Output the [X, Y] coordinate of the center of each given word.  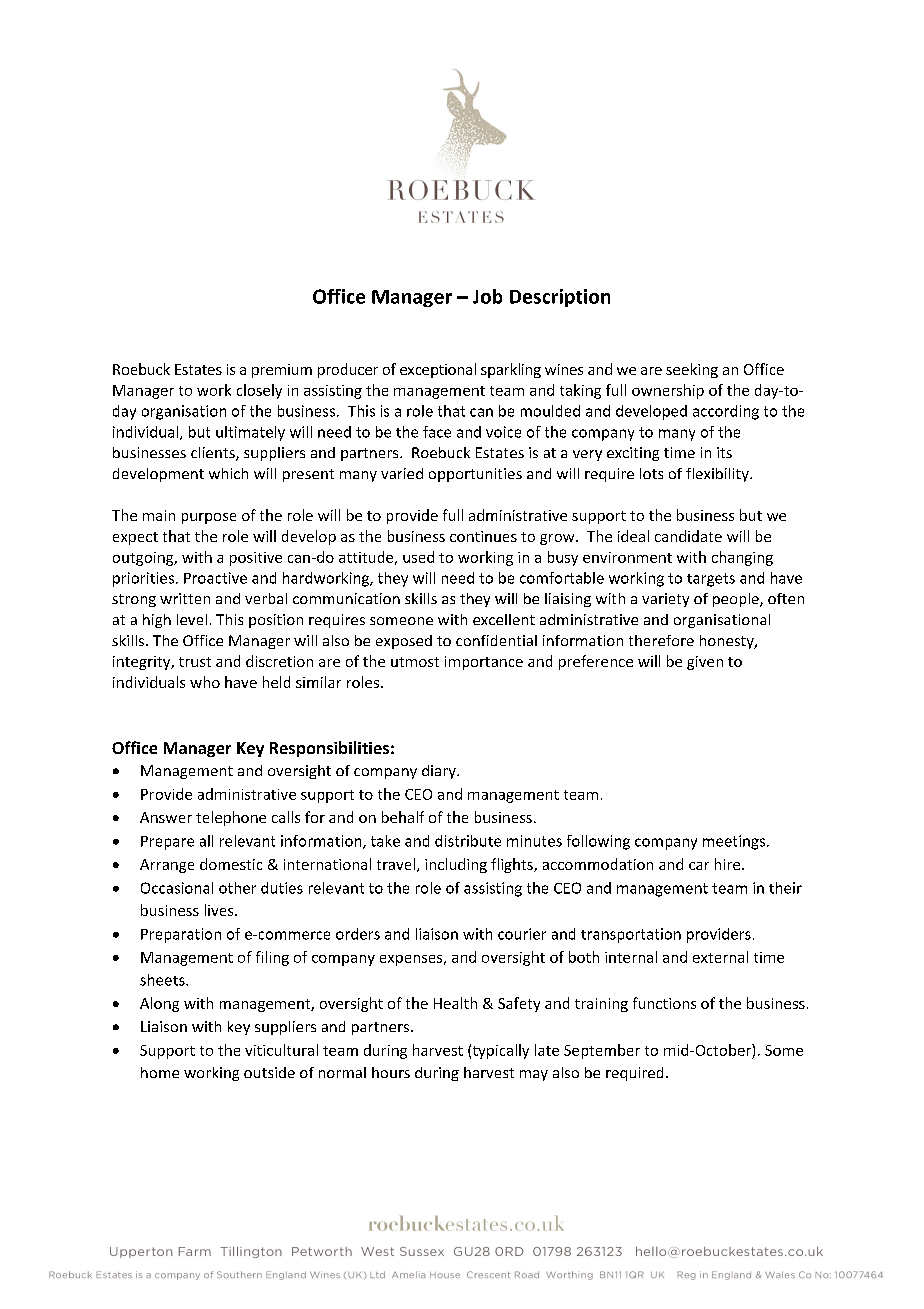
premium [282, 371]
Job [487, 296]
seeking [692, 370]
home [160, 1072]
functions [664, 1003]
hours [391, 1072]
